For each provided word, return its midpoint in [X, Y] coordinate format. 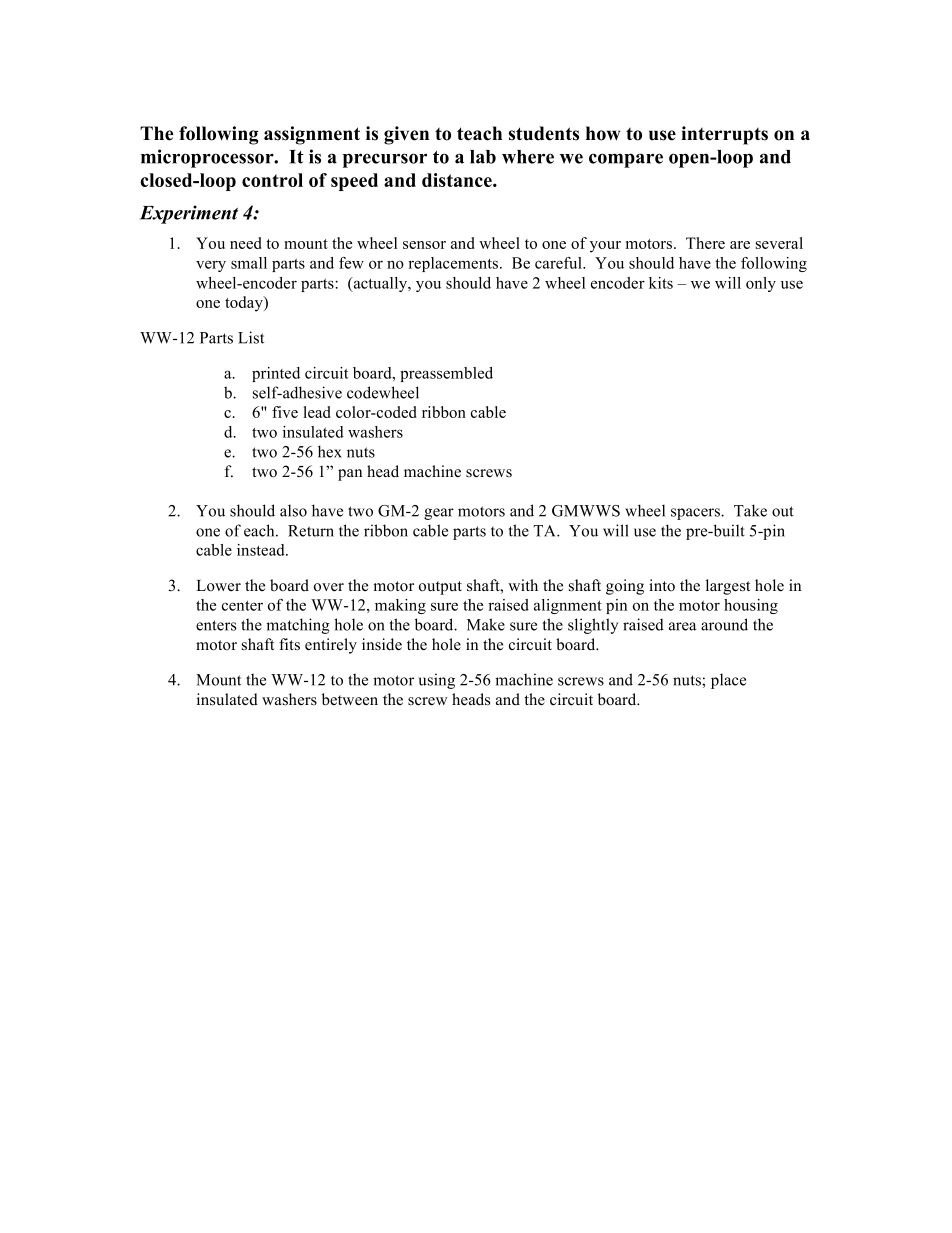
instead [262, 550]
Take [750, 510]
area [682, 626]
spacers [696, 514]
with [523, 585]
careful [559, 263]
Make [486, 624]
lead [317, 412]
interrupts [724, 135]
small [249, 263]
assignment [312, 135]
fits [289, 644]
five [285, 412]
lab [483, 157]
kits [661, 283]
